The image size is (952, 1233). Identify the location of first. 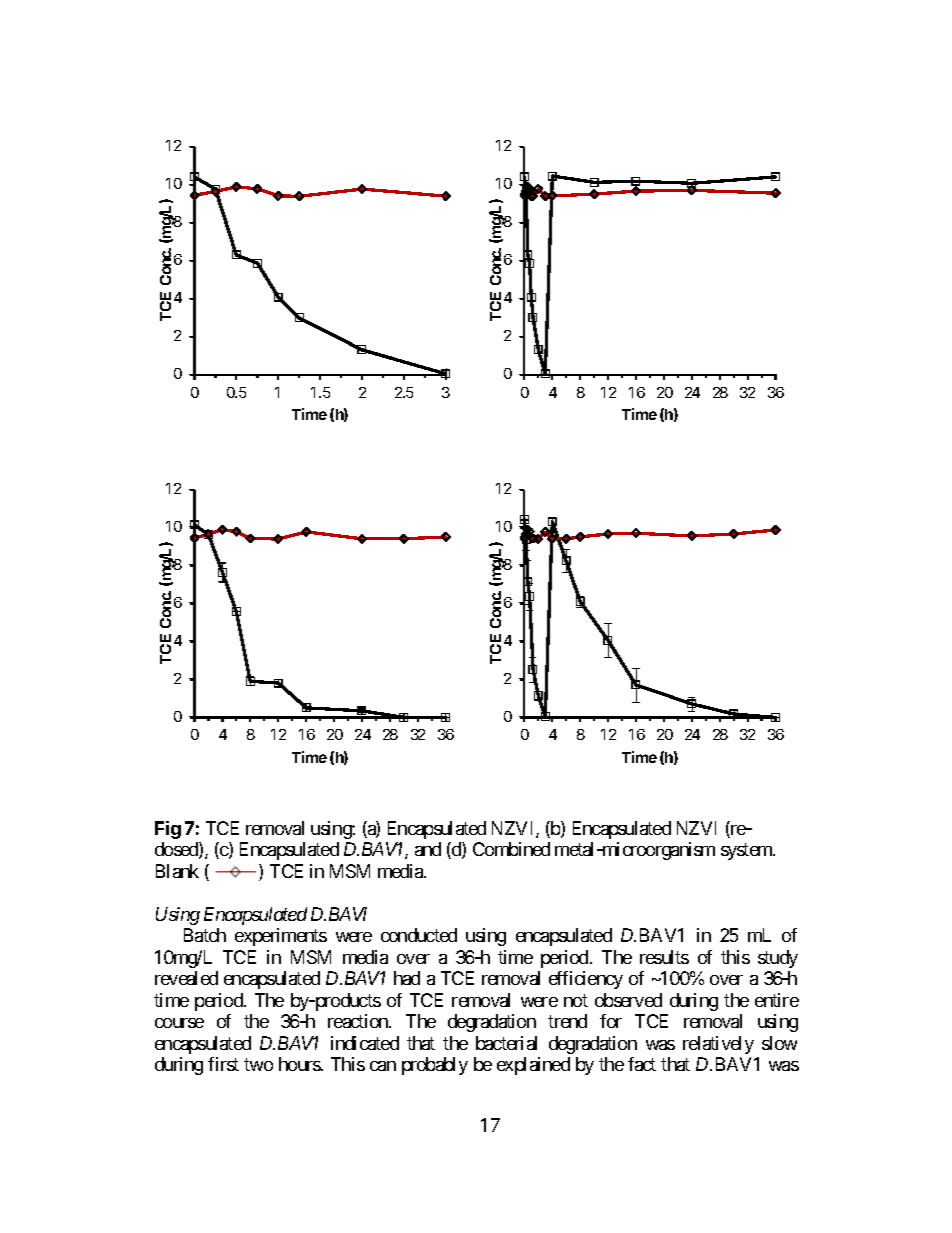
(223, 1064).
